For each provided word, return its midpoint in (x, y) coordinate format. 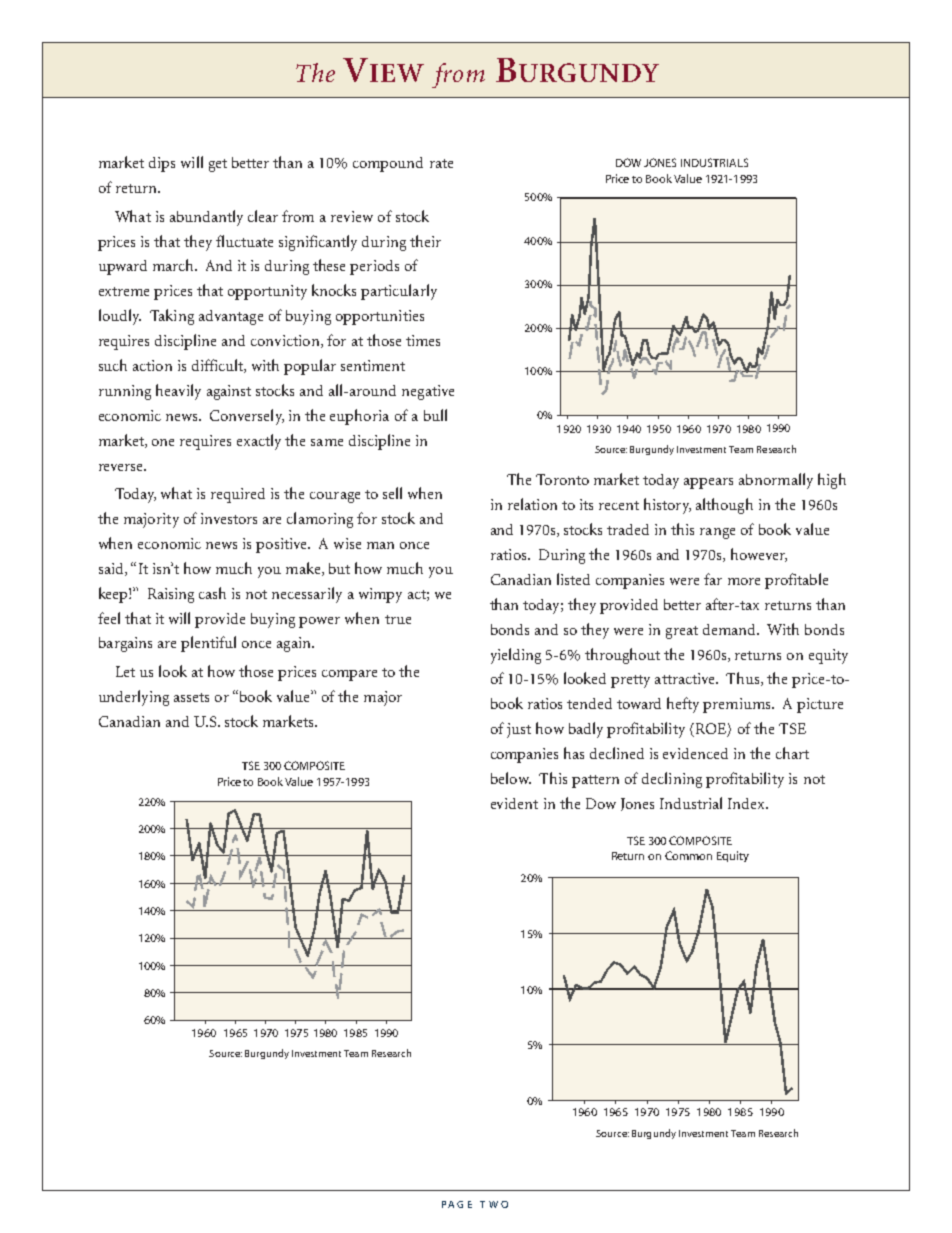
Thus (744, 679)
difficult (218, 366)
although (724, 506)
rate (441, 163)
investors (229, 518)
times (423, 340)
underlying (134, 698)
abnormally (776, 481)
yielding (516, 656)
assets (191, 697)
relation (532, 504)
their (425, 241)
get (218, 165)
